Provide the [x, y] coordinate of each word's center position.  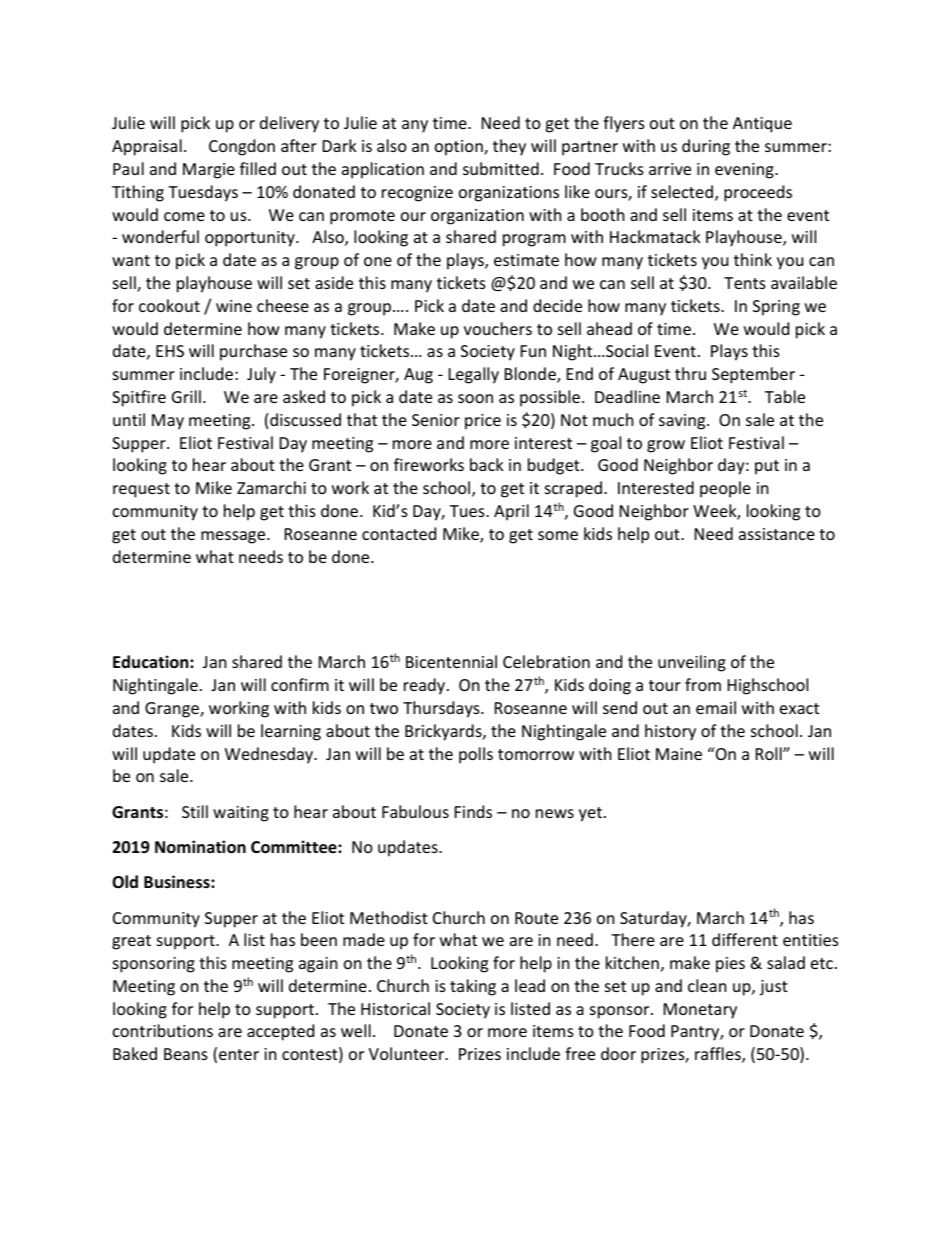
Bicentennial [451, 661]
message [234, 537]
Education [152, 661]
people [725, 489]
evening [745, 171]
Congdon [242, 147]
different [745, 939]
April [511, 512]
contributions [163, 1030]
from [703, 684]
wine [234, 306]
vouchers [498, 328]
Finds [473, 811]
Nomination [200, 847]
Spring [776, 308]
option [460, 148]
